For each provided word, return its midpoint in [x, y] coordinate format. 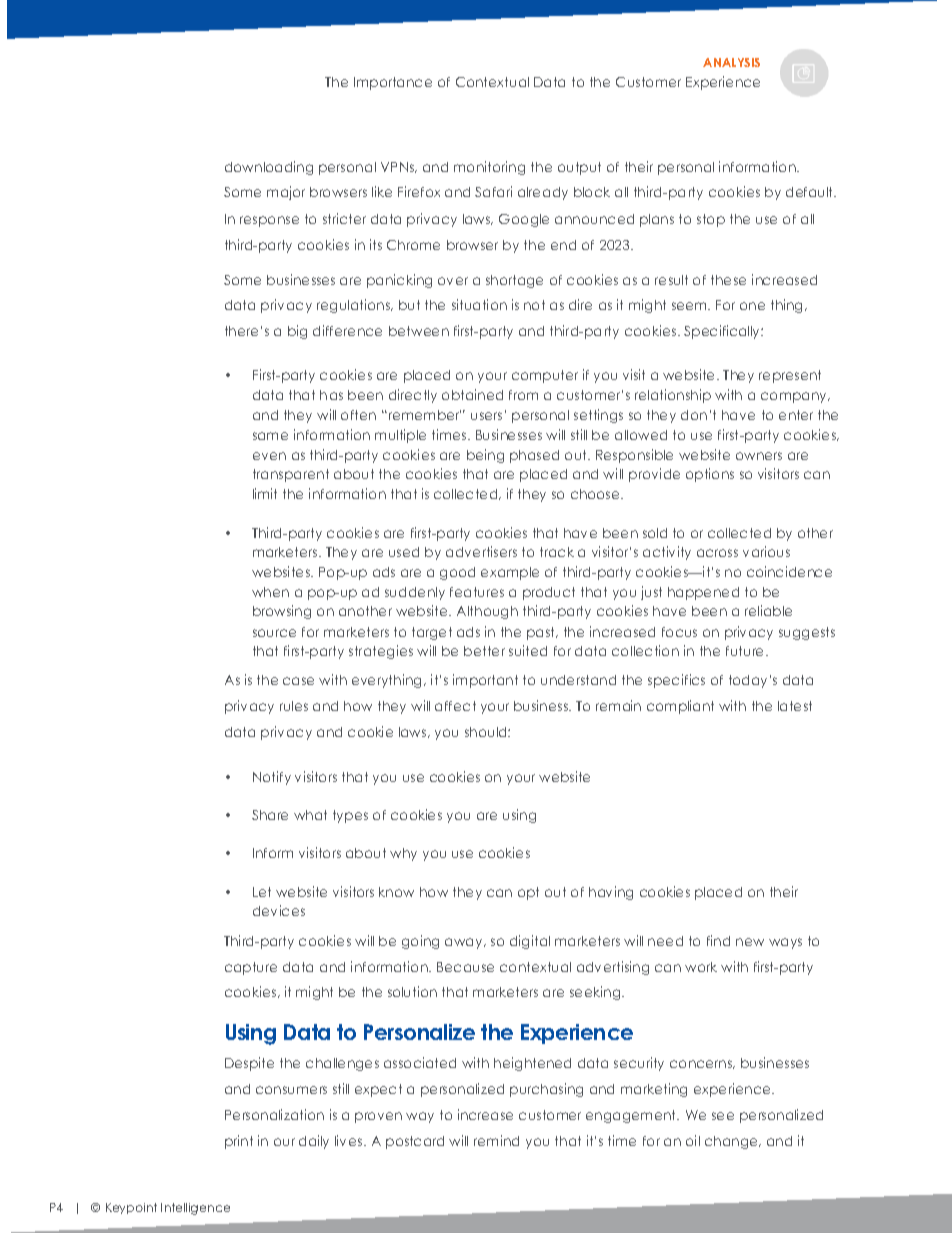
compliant [680, 707]
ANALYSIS [731, 62]
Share [270, 815]
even [269, 456]
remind [496, 1140]
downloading [269, 168]
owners [759, 456]
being [485, 456]
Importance [393, 83]
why [403, 854]
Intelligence [195, 1209]
